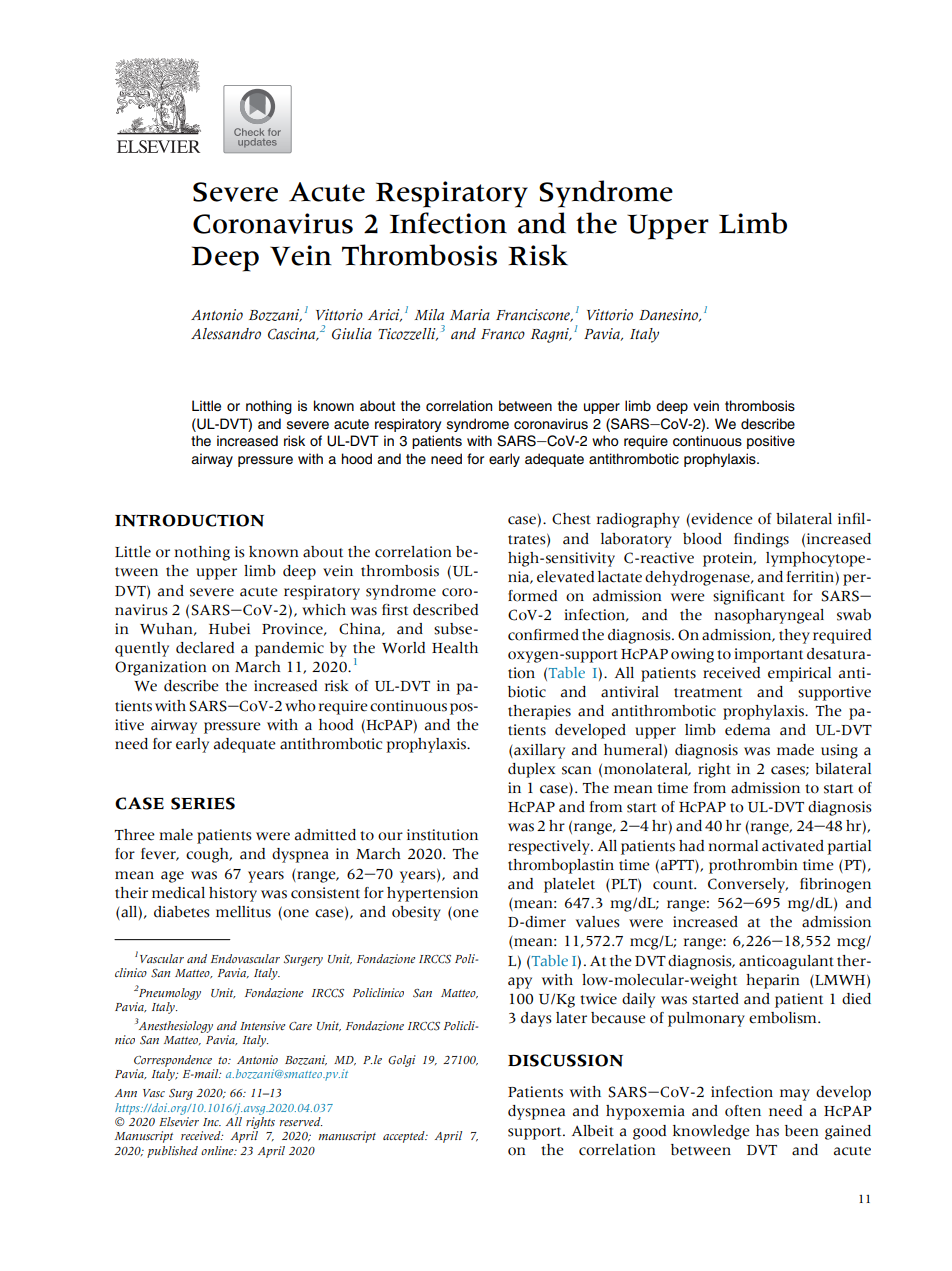 This screenshot has height=1271, width=952. Describe the element at coordinates (203, 803) in the screenshot. I see `SERIES` at that location.
